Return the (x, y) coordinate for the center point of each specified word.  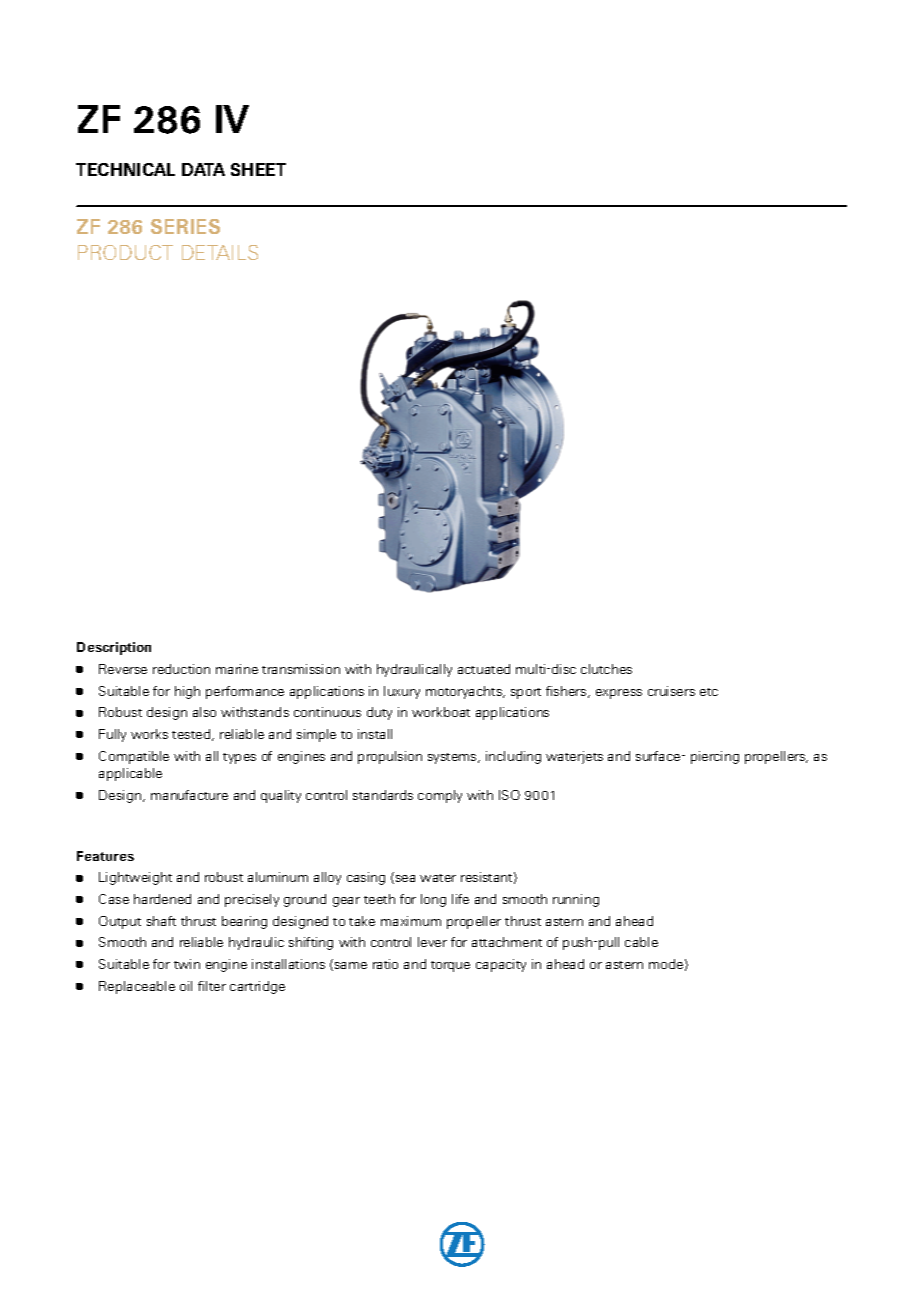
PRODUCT (125, 252)
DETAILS (220, 252)
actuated (484, 669)
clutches (606, 669)
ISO (509, 795)
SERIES (185, 226)
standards (383, 795)
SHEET (258, 169)
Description (114, 648)
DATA (203, 169)
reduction (181, 669)
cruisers (671, 691)
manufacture (189, 795)
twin (187, 964)
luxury (402, 692)
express (619, 694)
